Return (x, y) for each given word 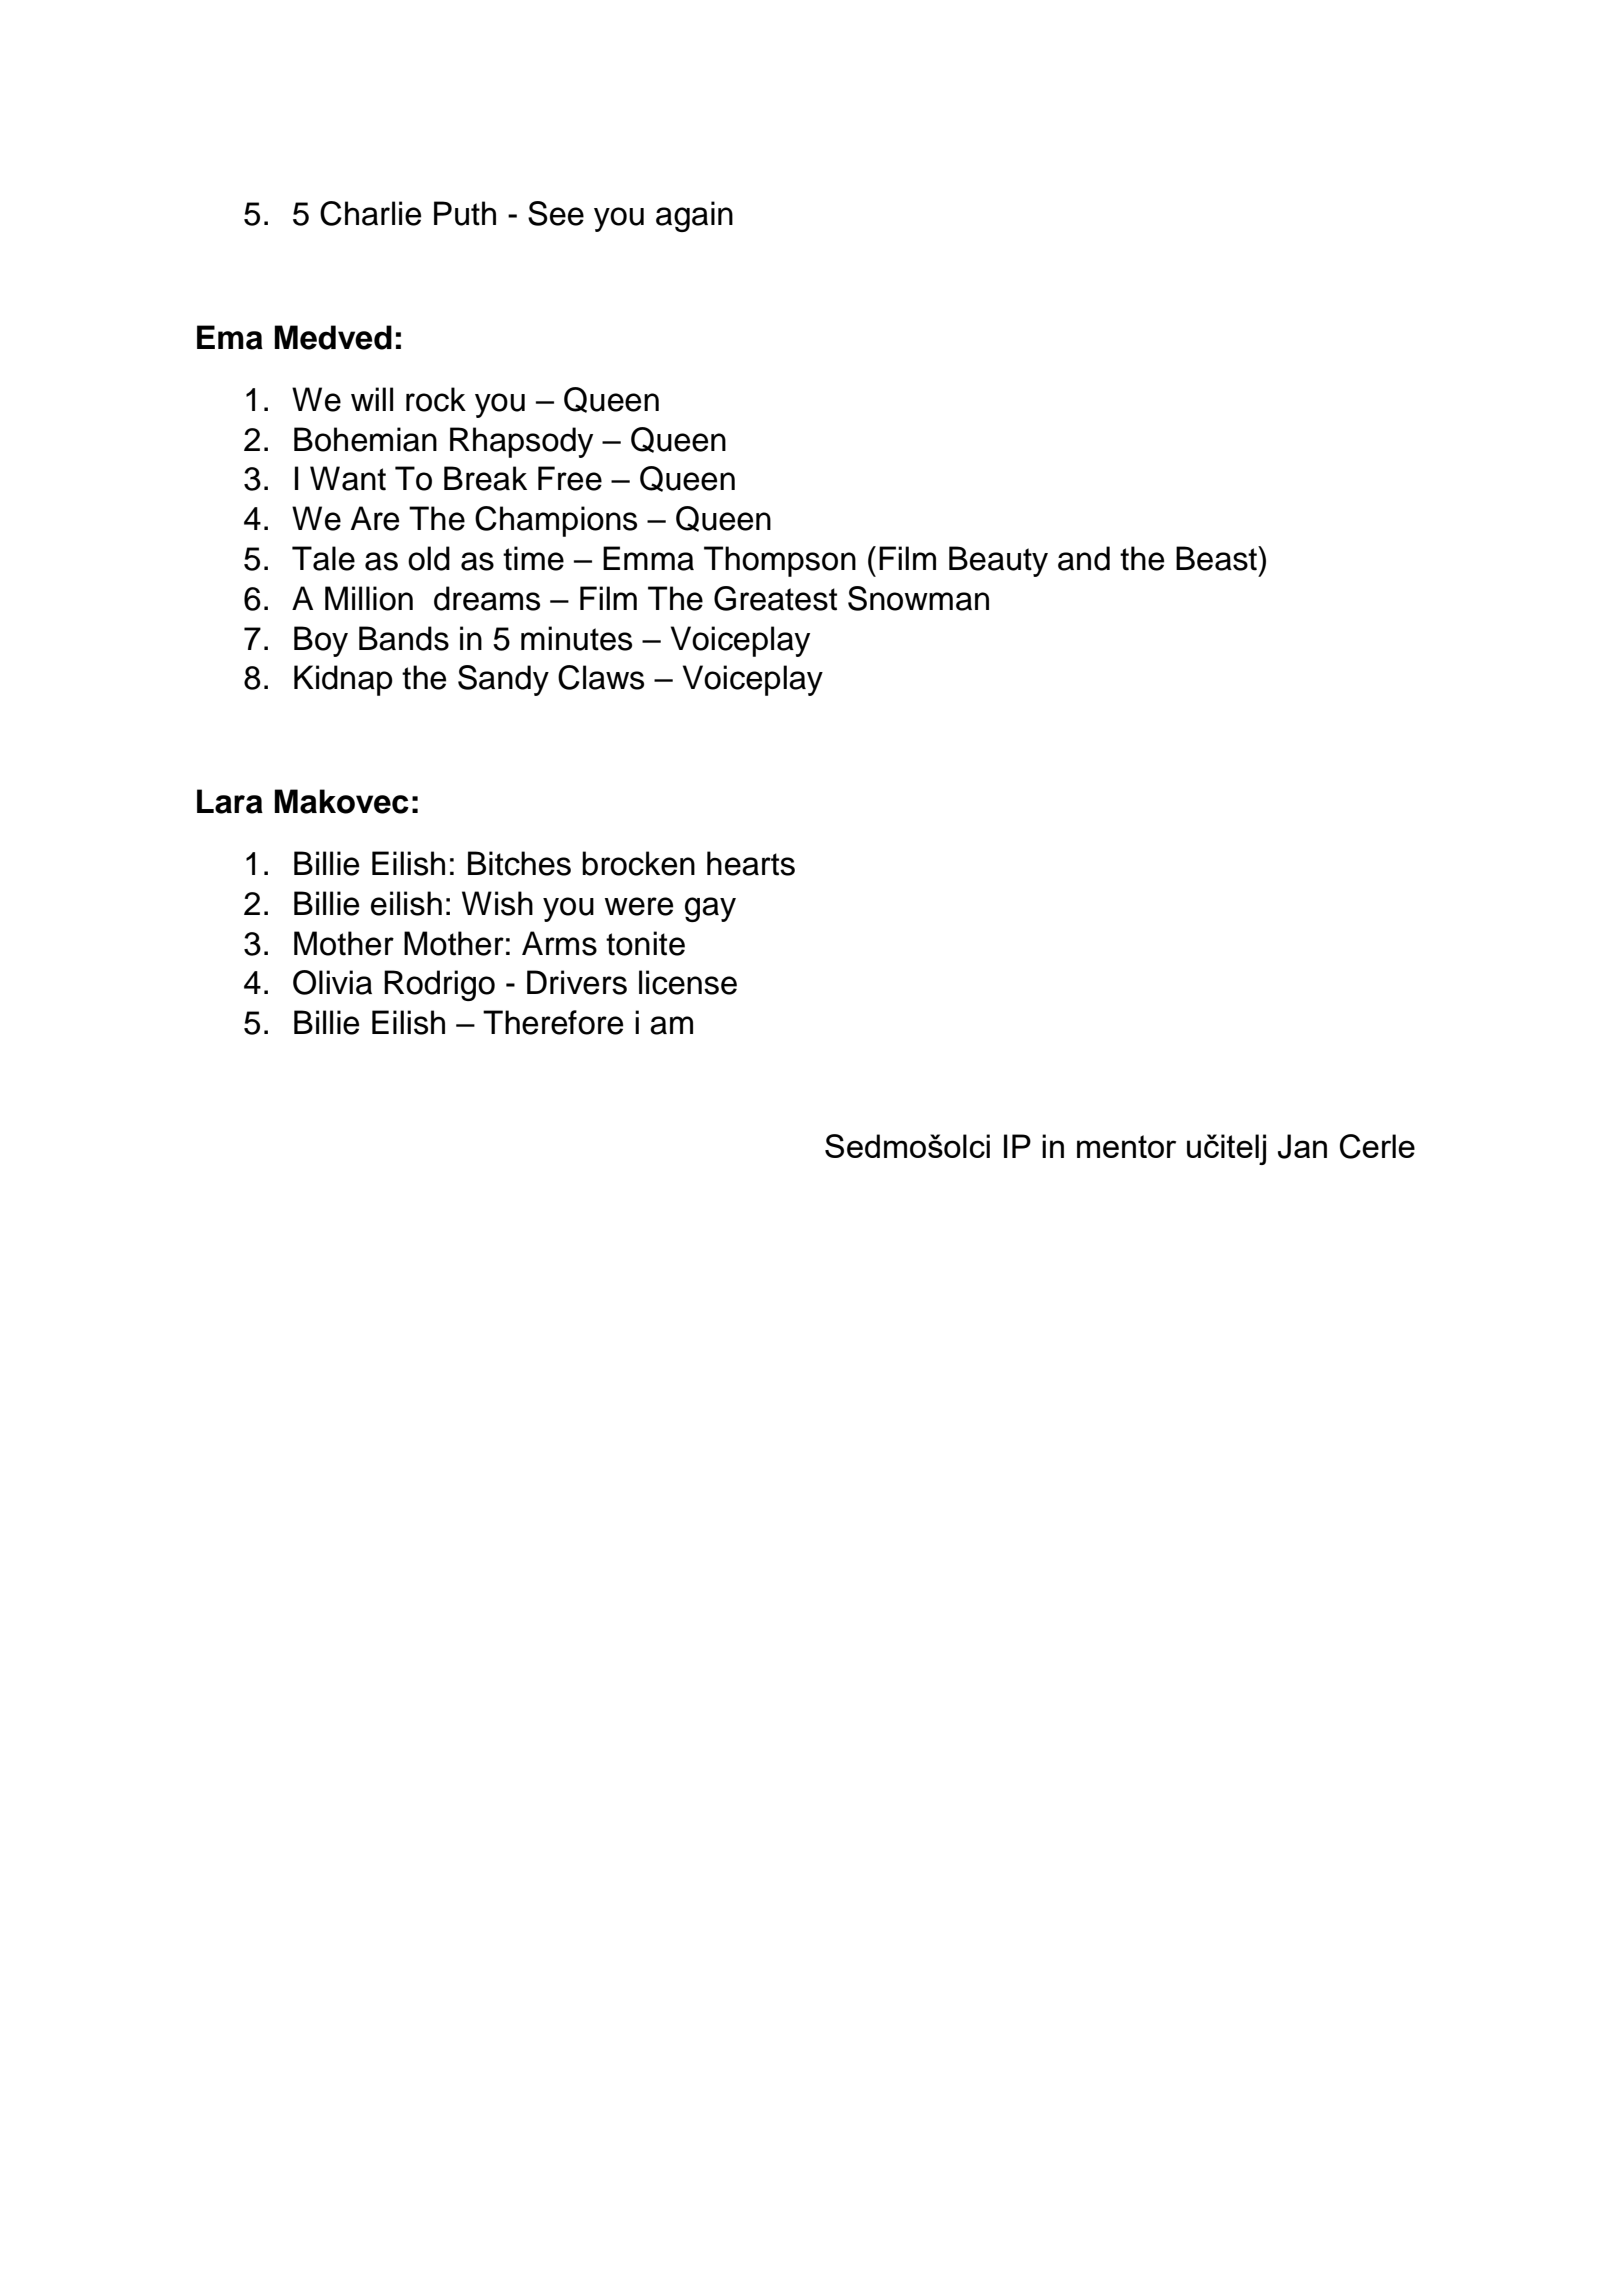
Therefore (553, 1022)
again (694, 216)
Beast (1217, 558)
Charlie (370, 213)
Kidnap (343, 680)
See (556, 213)
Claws (601, 677)
